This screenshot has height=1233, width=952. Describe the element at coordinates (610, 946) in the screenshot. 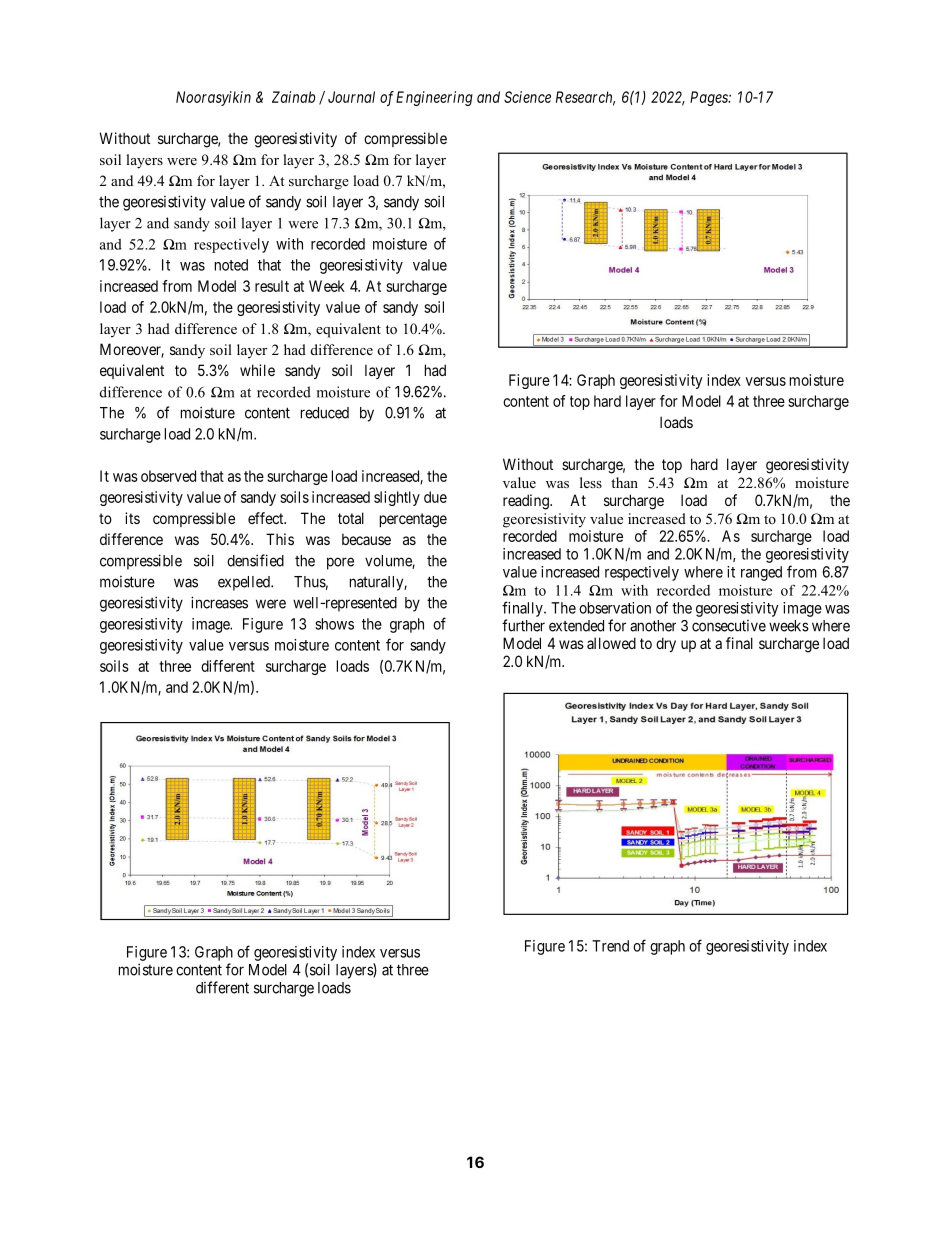

I see `Trend` at that location.
